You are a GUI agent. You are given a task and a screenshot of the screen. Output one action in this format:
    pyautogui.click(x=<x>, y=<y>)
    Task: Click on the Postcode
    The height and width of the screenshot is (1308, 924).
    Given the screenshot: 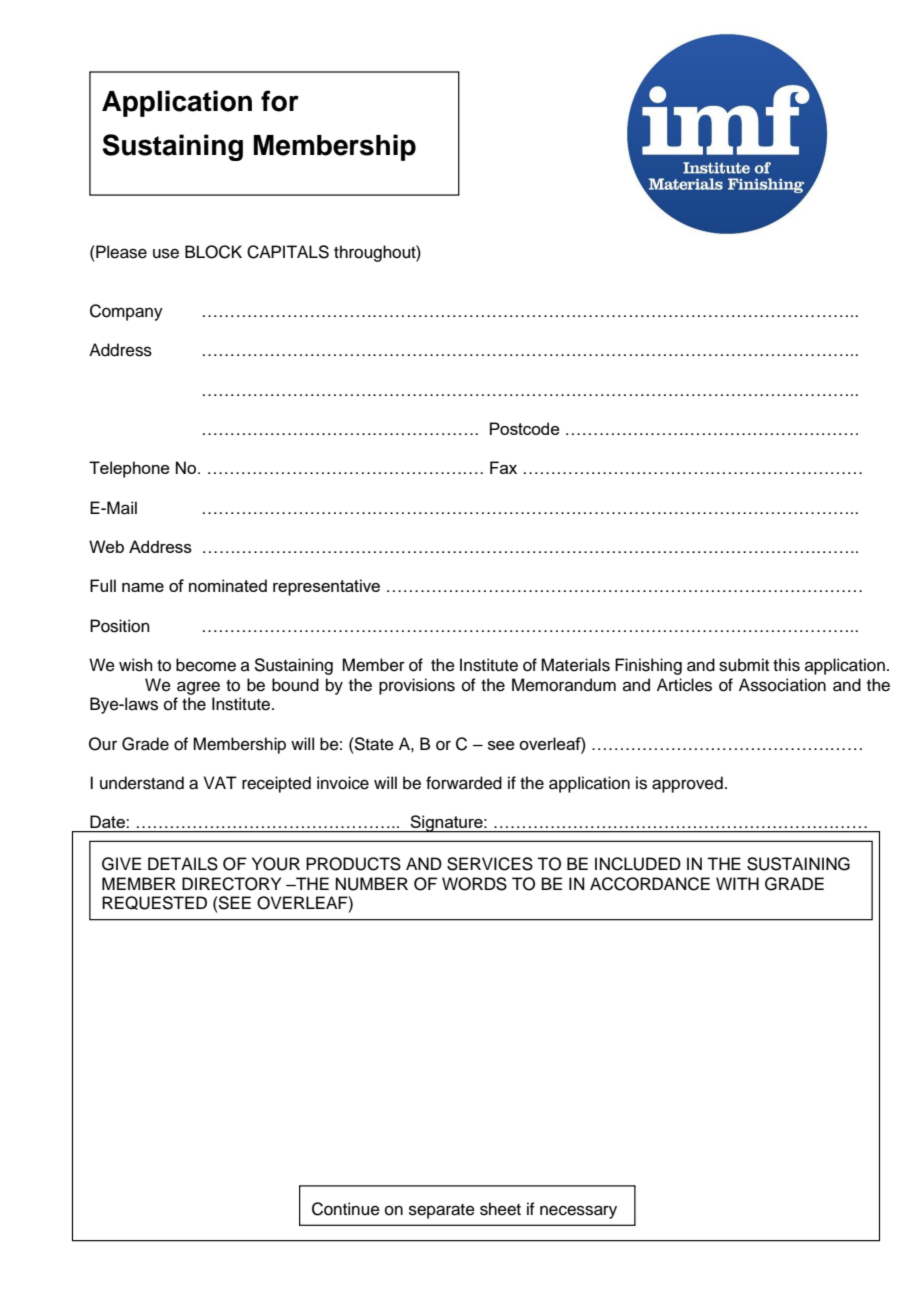 What is the action you would take?
    pyautogui.click(x=525, y=428)
